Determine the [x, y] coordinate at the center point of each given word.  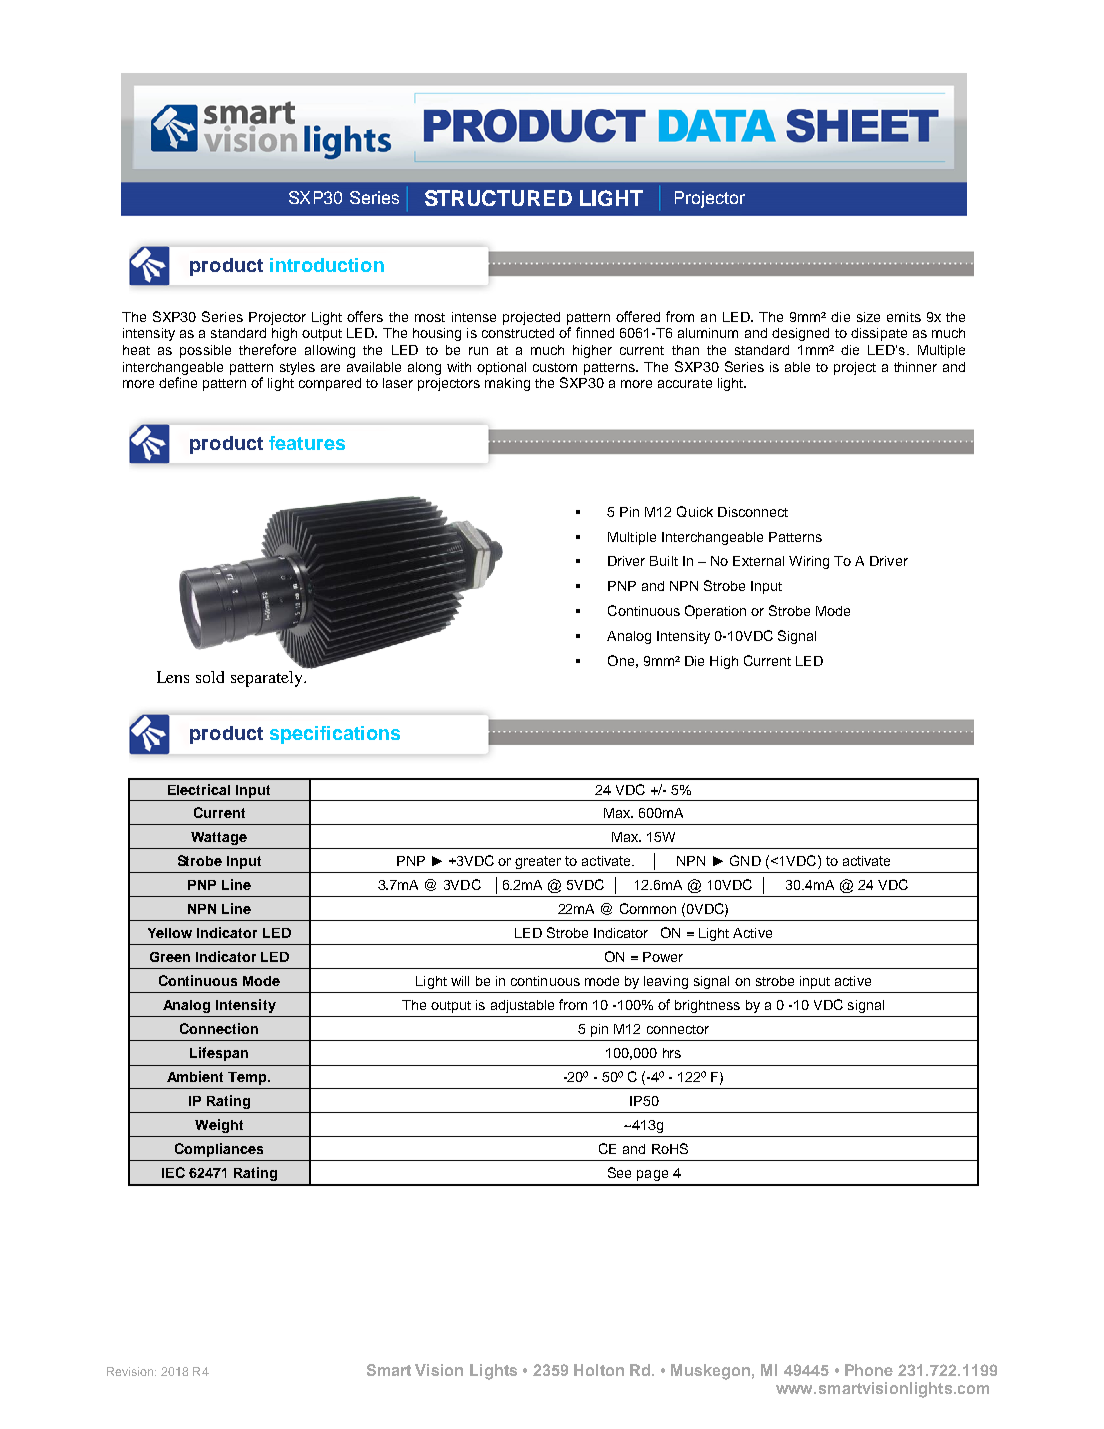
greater [538, 862]
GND [745, 860]
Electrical [199, 789]
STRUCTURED [498, 198]
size [868, 317]
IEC [173, 1172]
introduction [327, 265]
